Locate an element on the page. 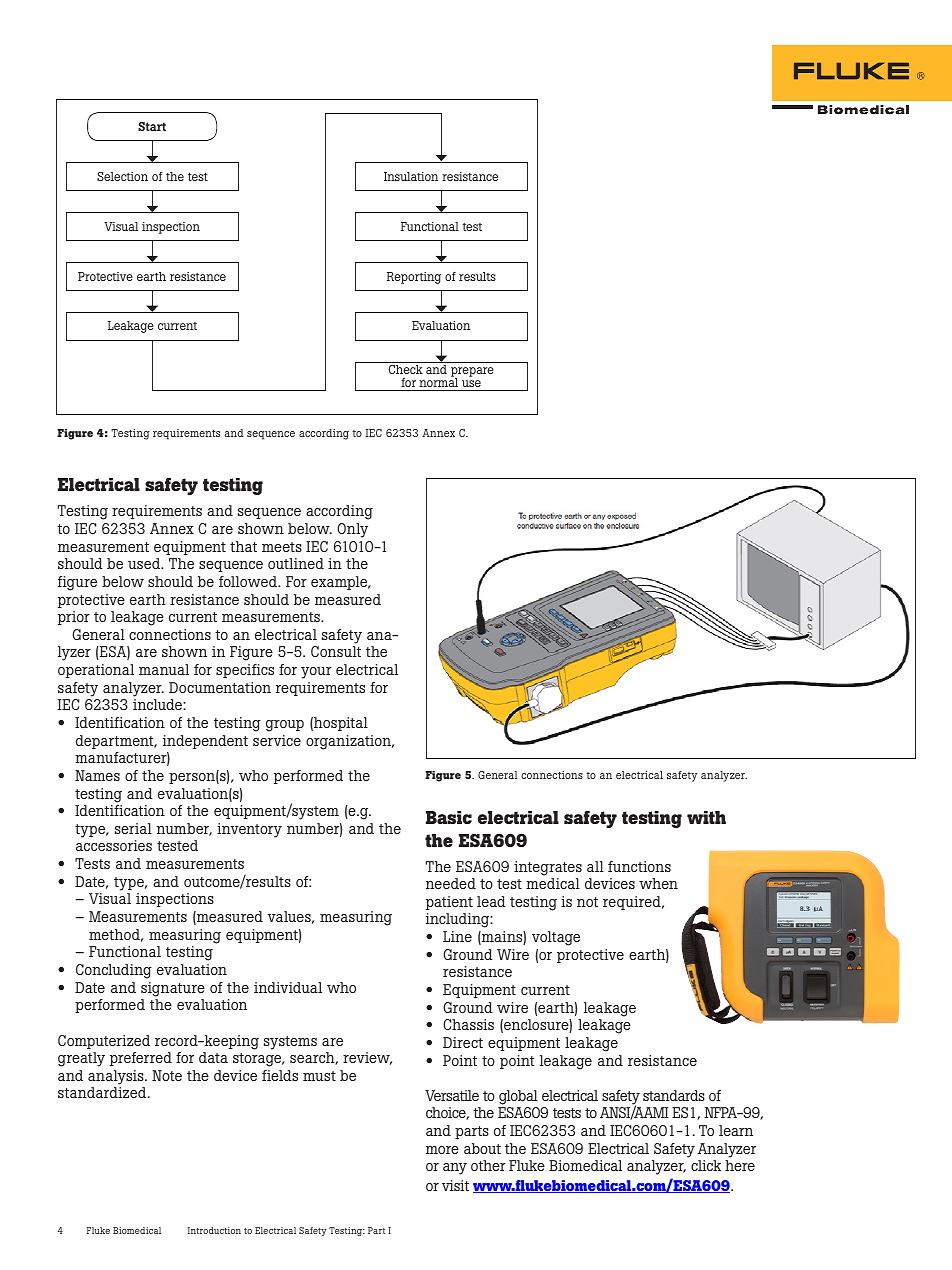  Only is located at coordinates (352, 530).
